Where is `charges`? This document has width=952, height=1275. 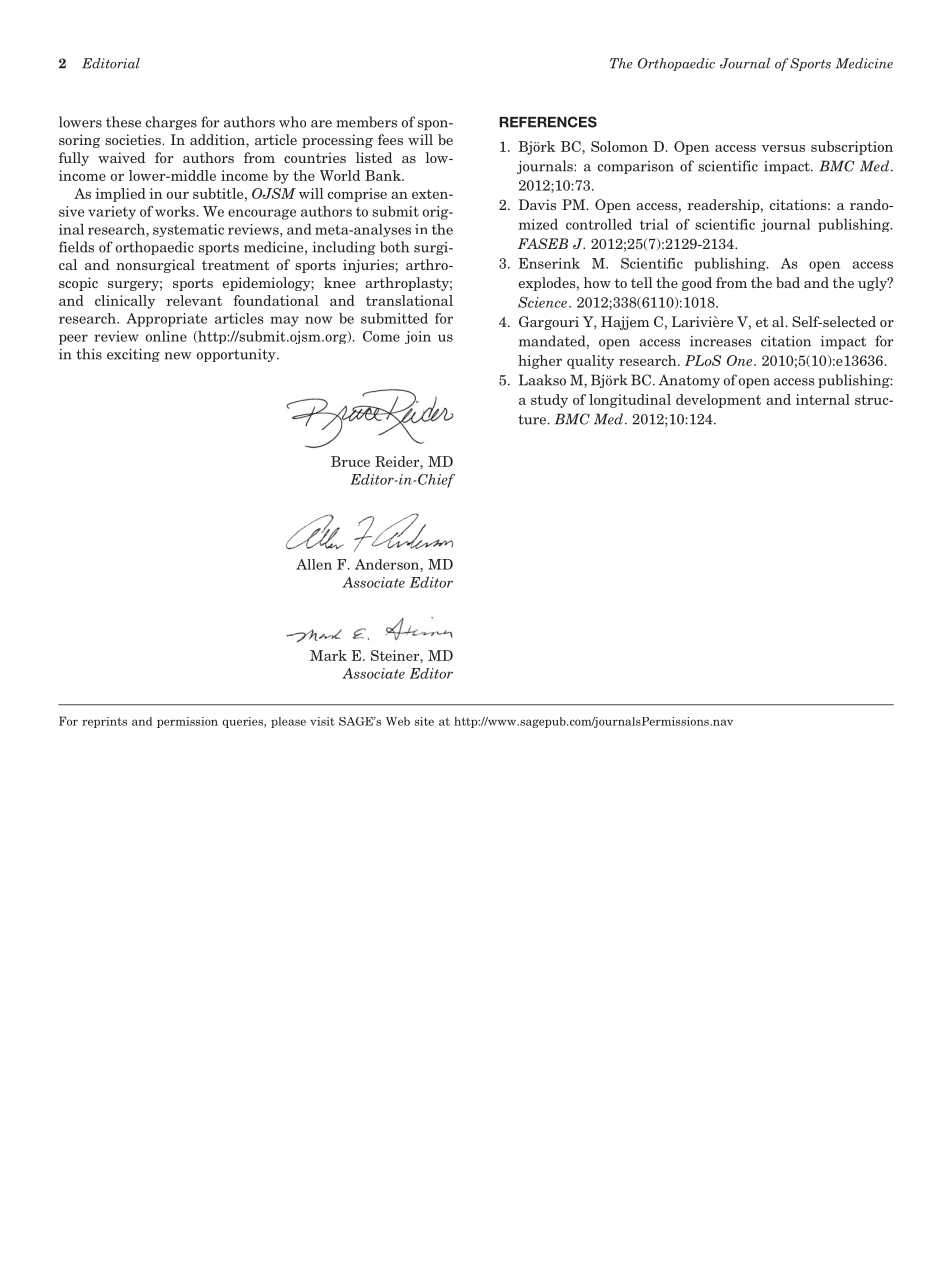 charges is located at coordinates (171, 123).
